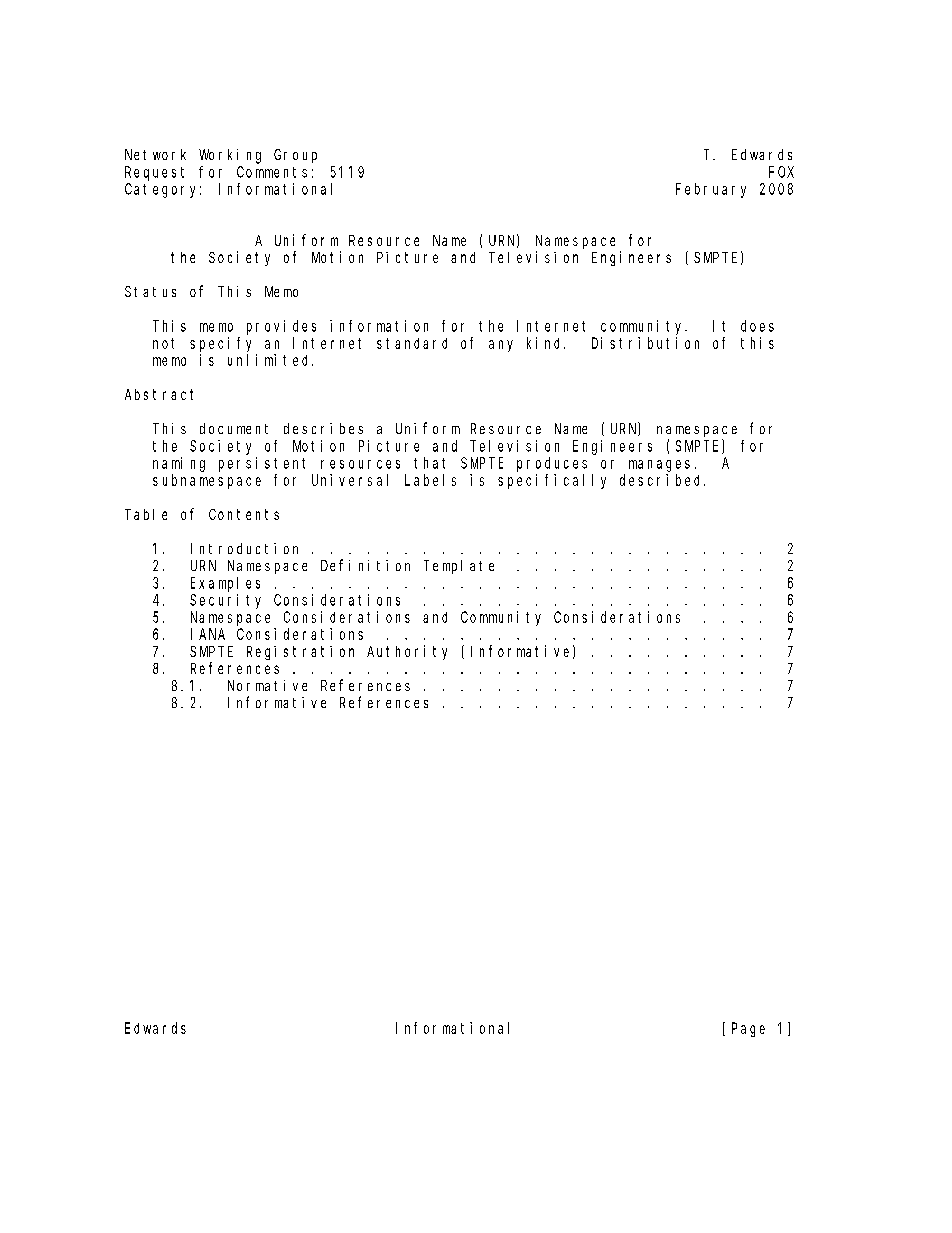 The image size is (952, 1233). What do you see at coordinates (267, 685) in the image?
I see `Normative` at bounding box center [267, 685].
